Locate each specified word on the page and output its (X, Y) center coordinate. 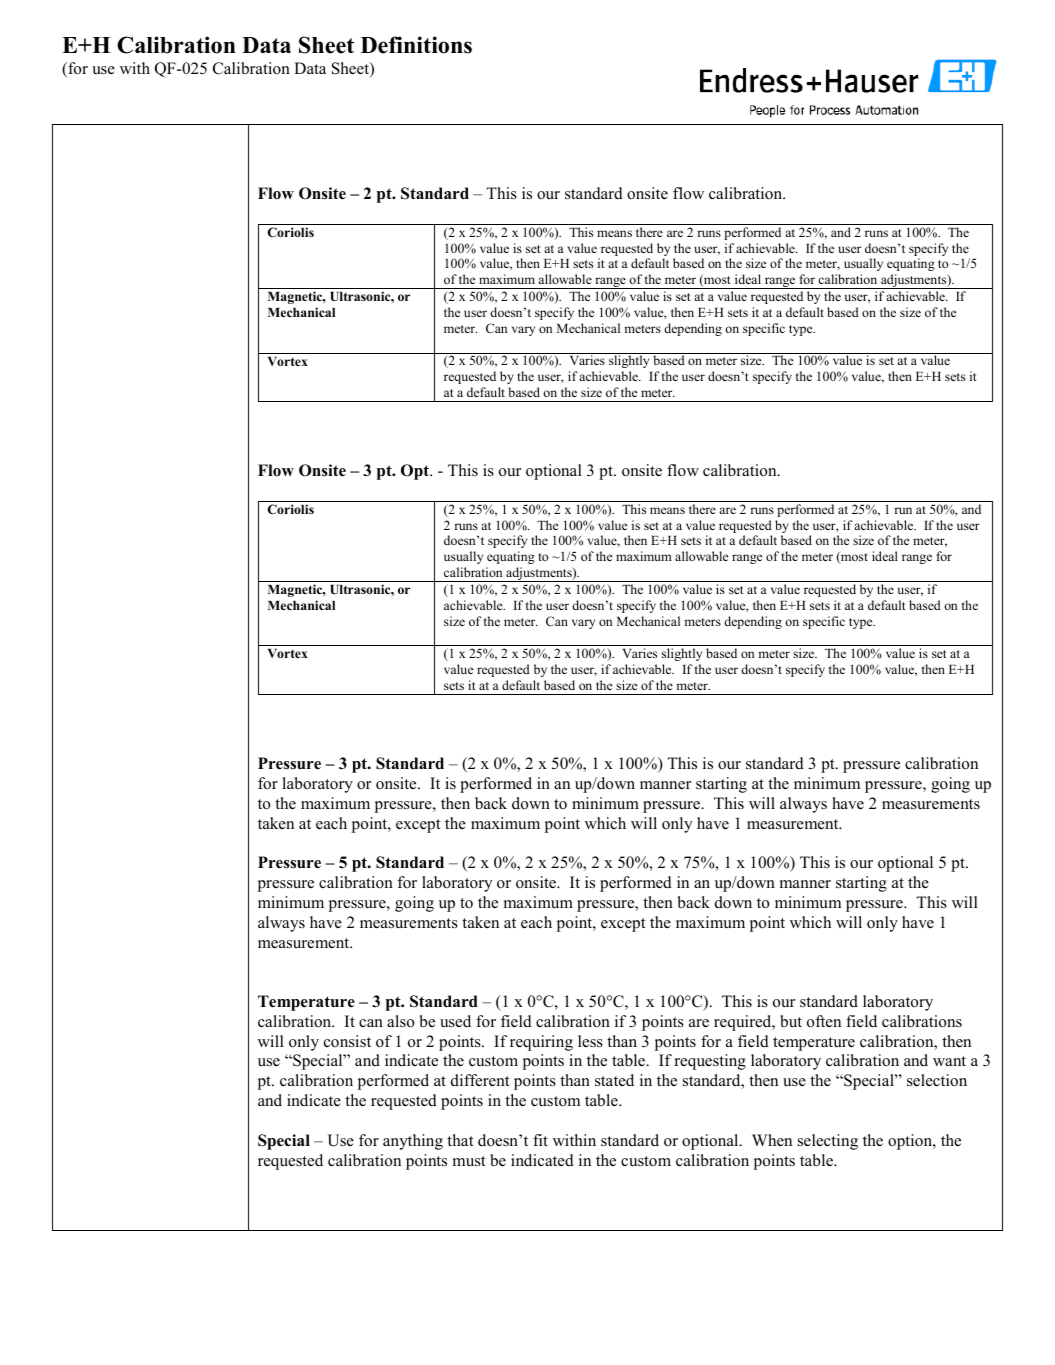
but (791, 1021)
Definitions (416, 45)
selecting (828, 1142)
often (824, 1021)
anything (413, 1142)
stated (614, 1080)
